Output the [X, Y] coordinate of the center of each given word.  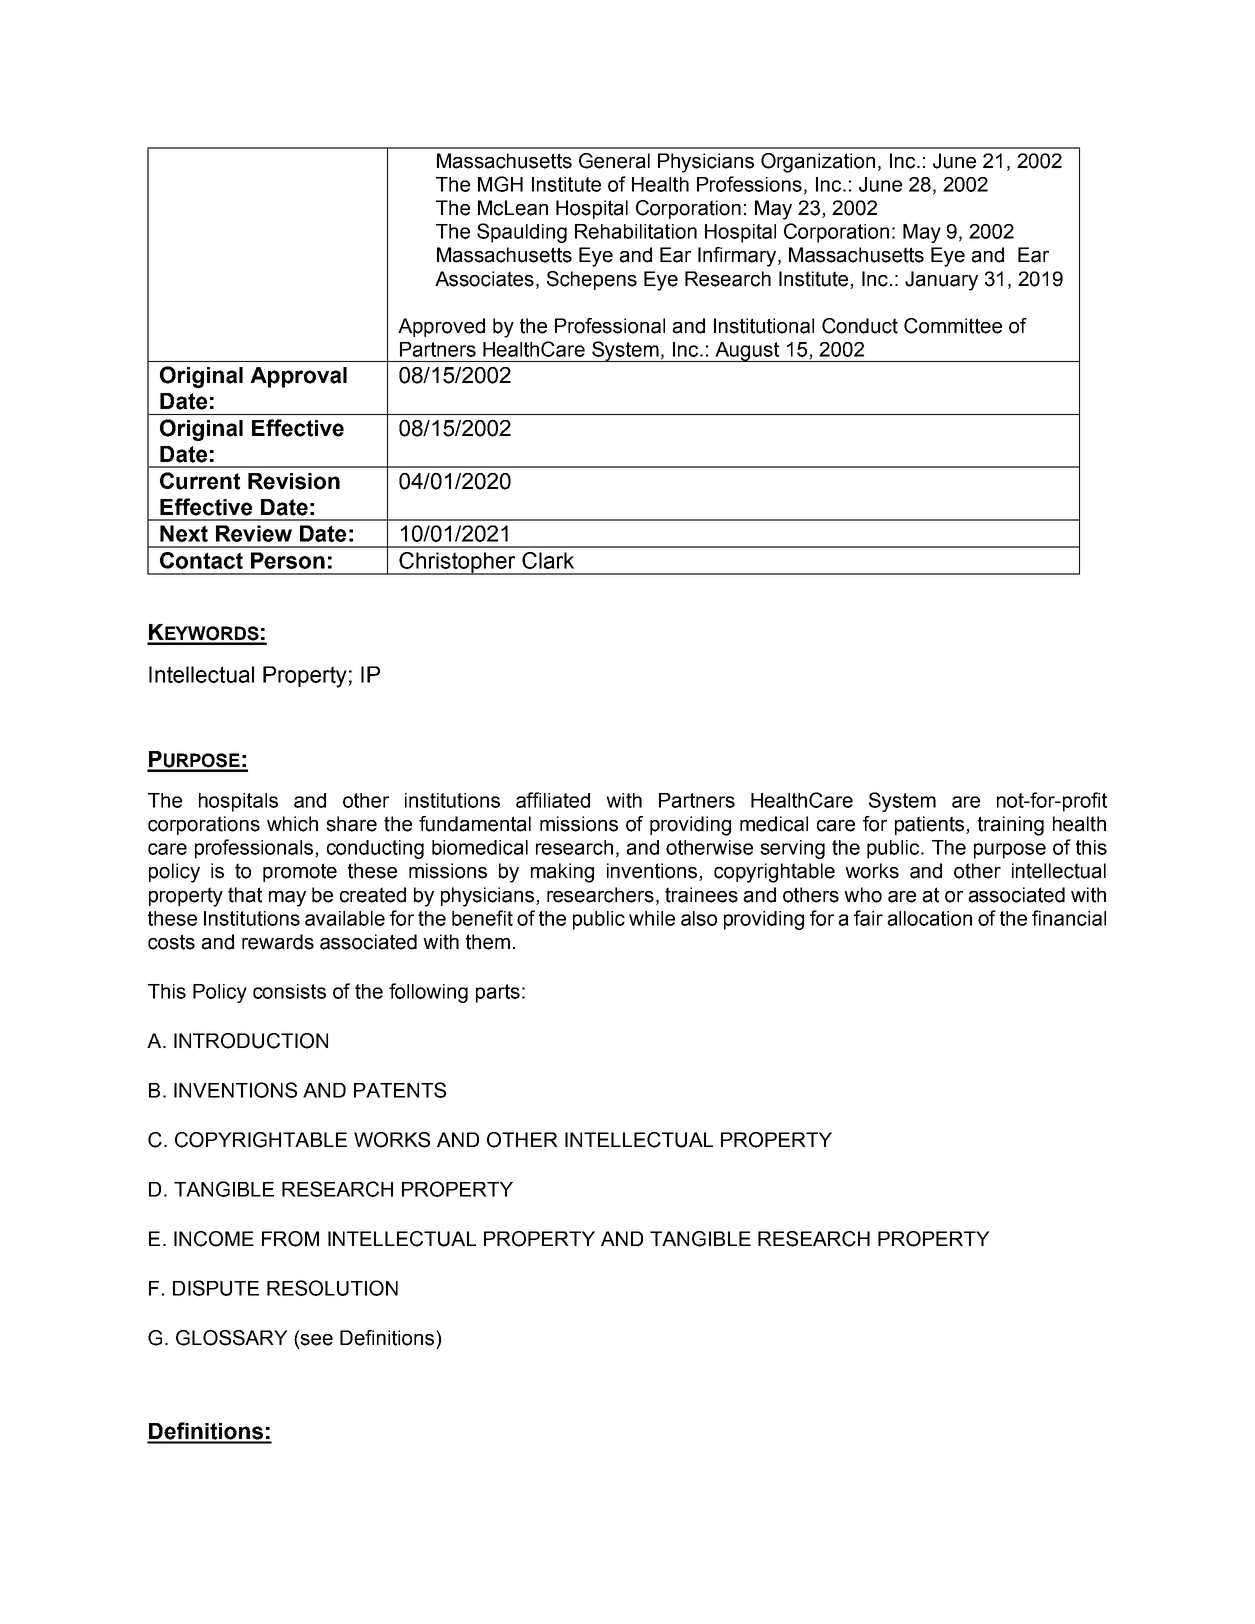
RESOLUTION [332, 1288]
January [941, 281]
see [316, 1340]
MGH [500, 184]
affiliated [553, 800]
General [614, 161]
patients [931, 825]
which [292, 824]
